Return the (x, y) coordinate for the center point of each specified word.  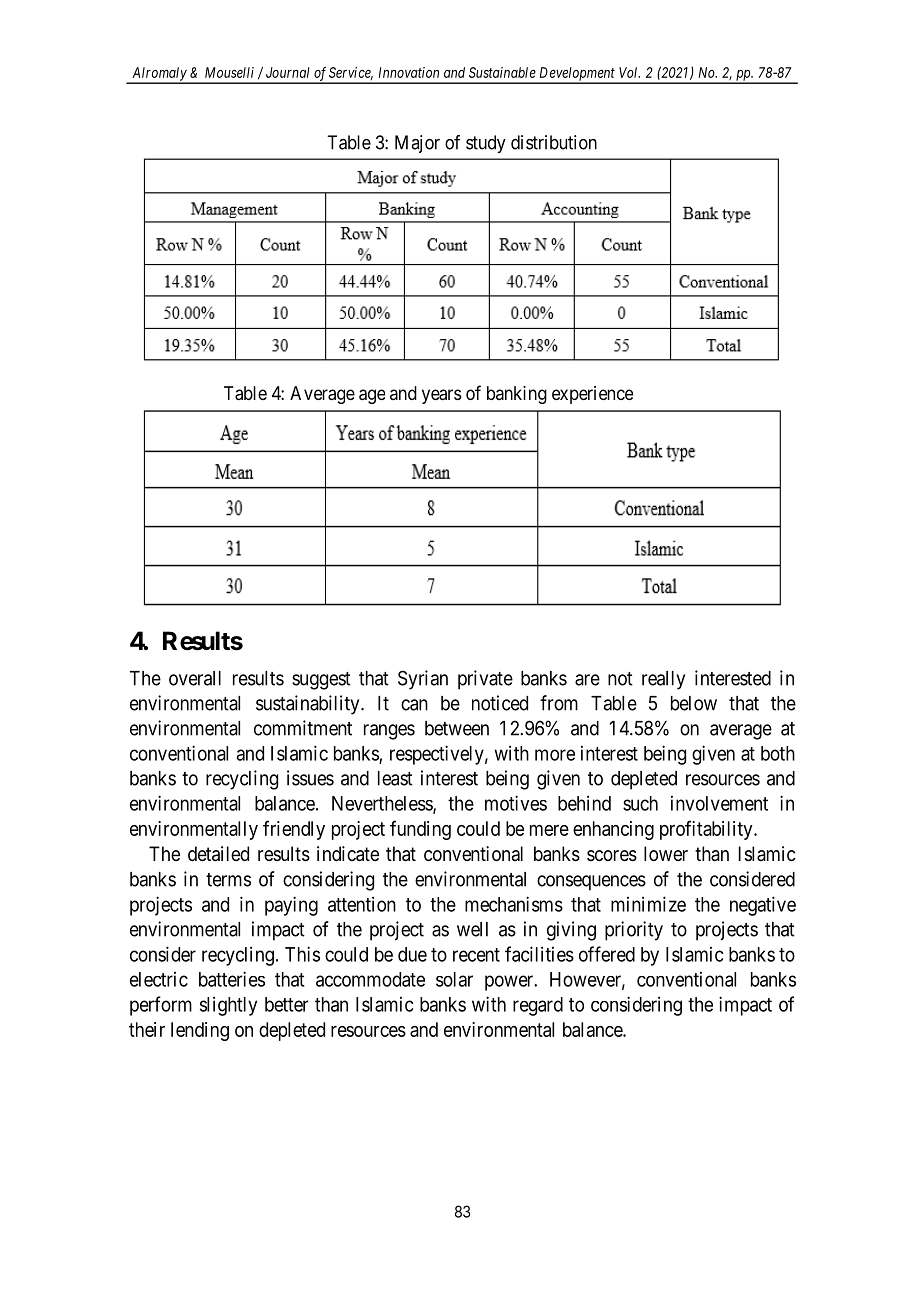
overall (195, 678)
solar (454, 979)
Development (577, 75)
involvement (719, 803)
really (663, 680)
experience (592, 395)
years (442, 396)
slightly (228, 1006)
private (485, 680)
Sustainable (502, 72)
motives (516, 803)
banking (517, 395)
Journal (288, 72)
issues (310, 778)
